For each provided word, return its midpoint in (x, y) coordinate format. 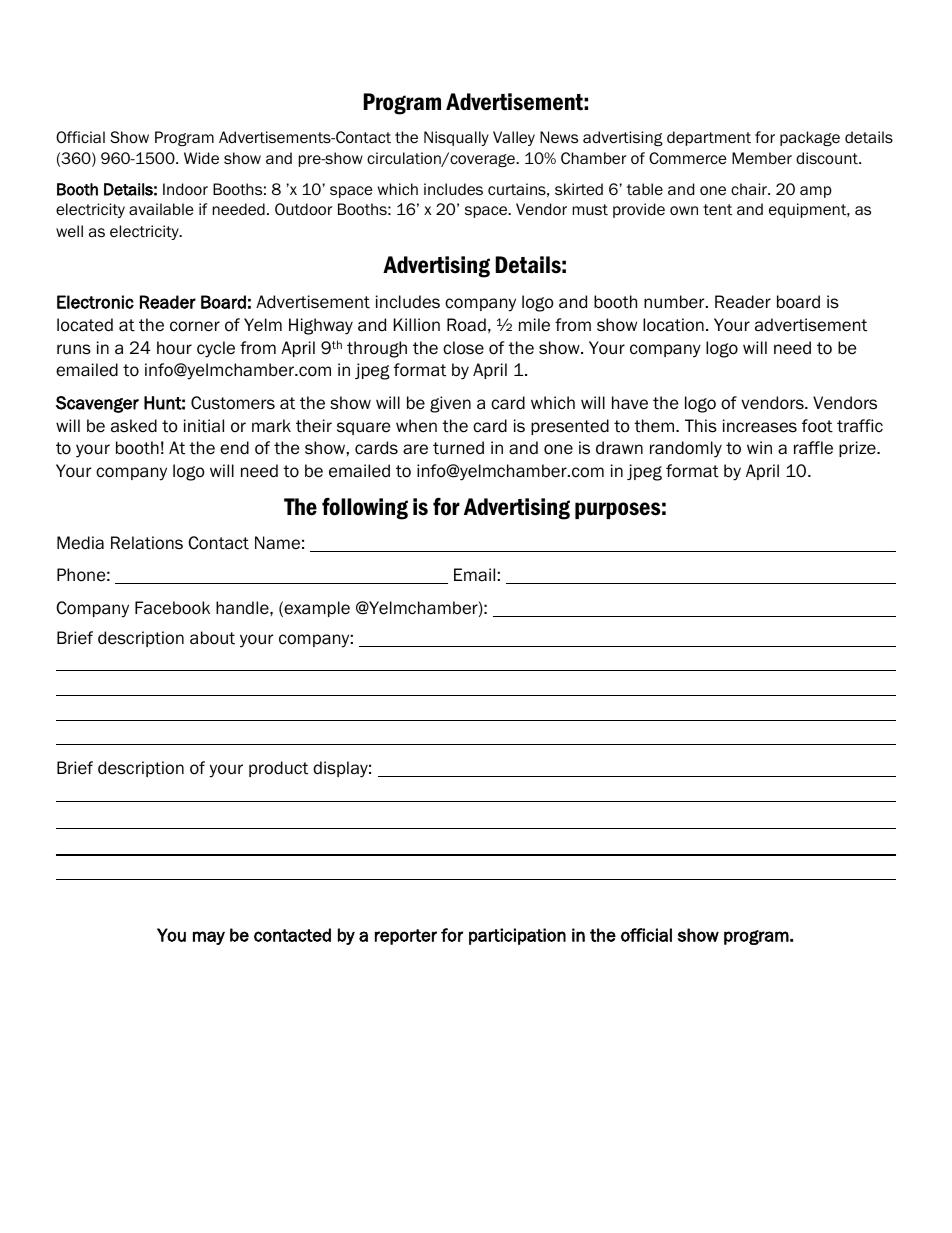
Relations (147, 543)
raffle (813, 448)
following (365, 509)
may (209, 938)
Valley (514, 138)
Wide (201, 158)
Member (762, 158)
